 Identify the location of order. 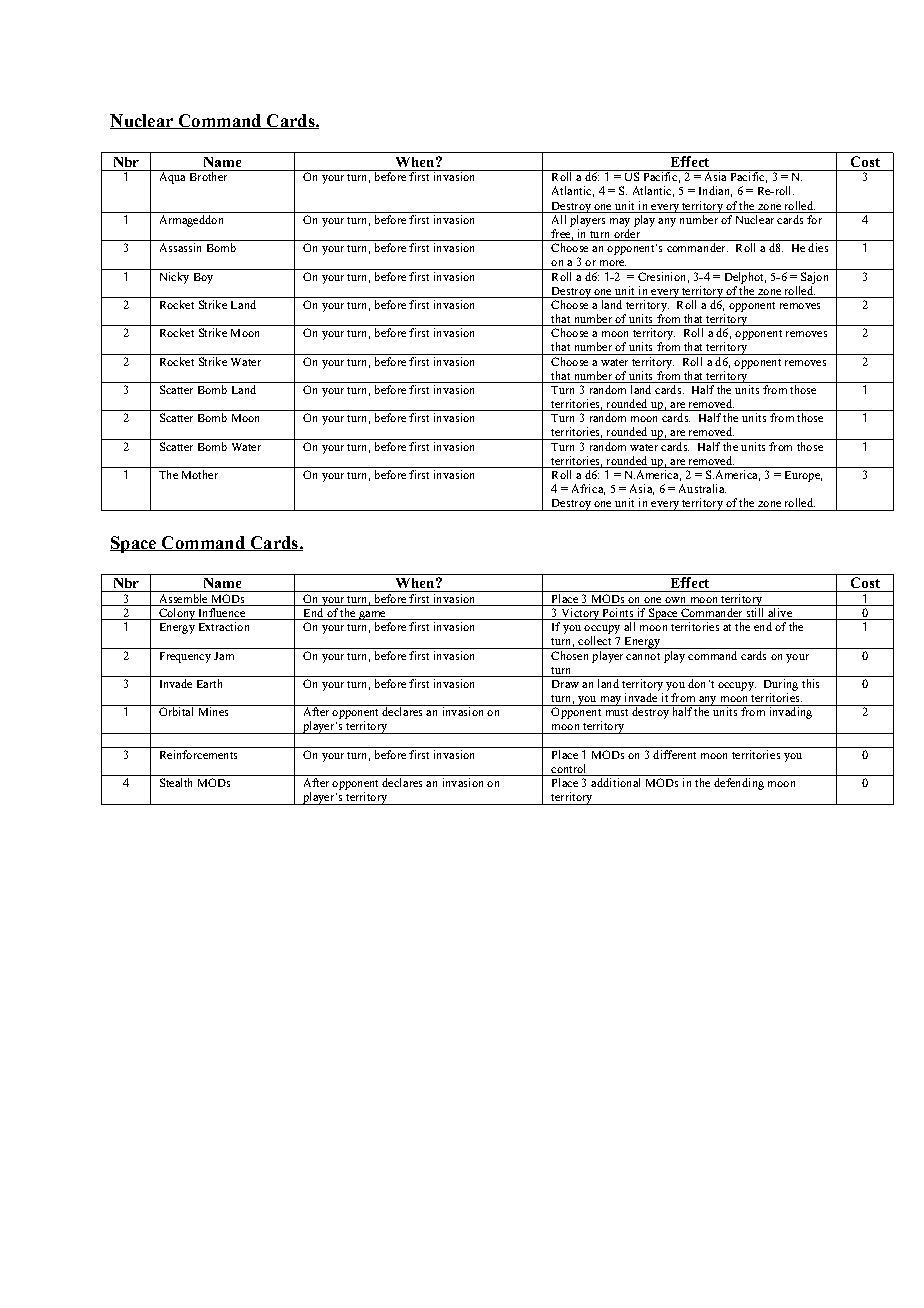
(627, 235).
